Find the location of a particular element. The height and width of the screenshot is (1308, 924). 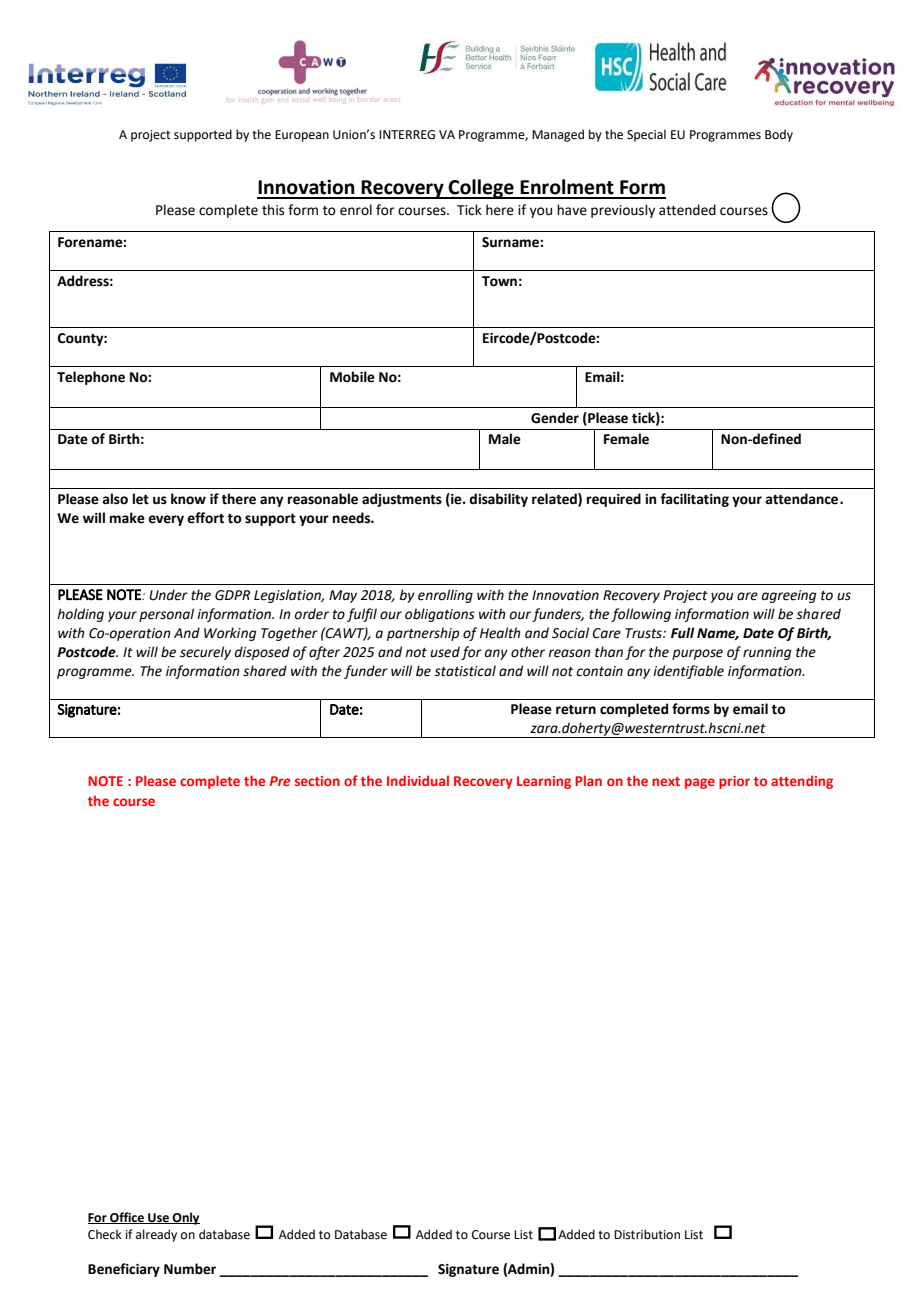

Number is located at coordinates (190, 1269).
